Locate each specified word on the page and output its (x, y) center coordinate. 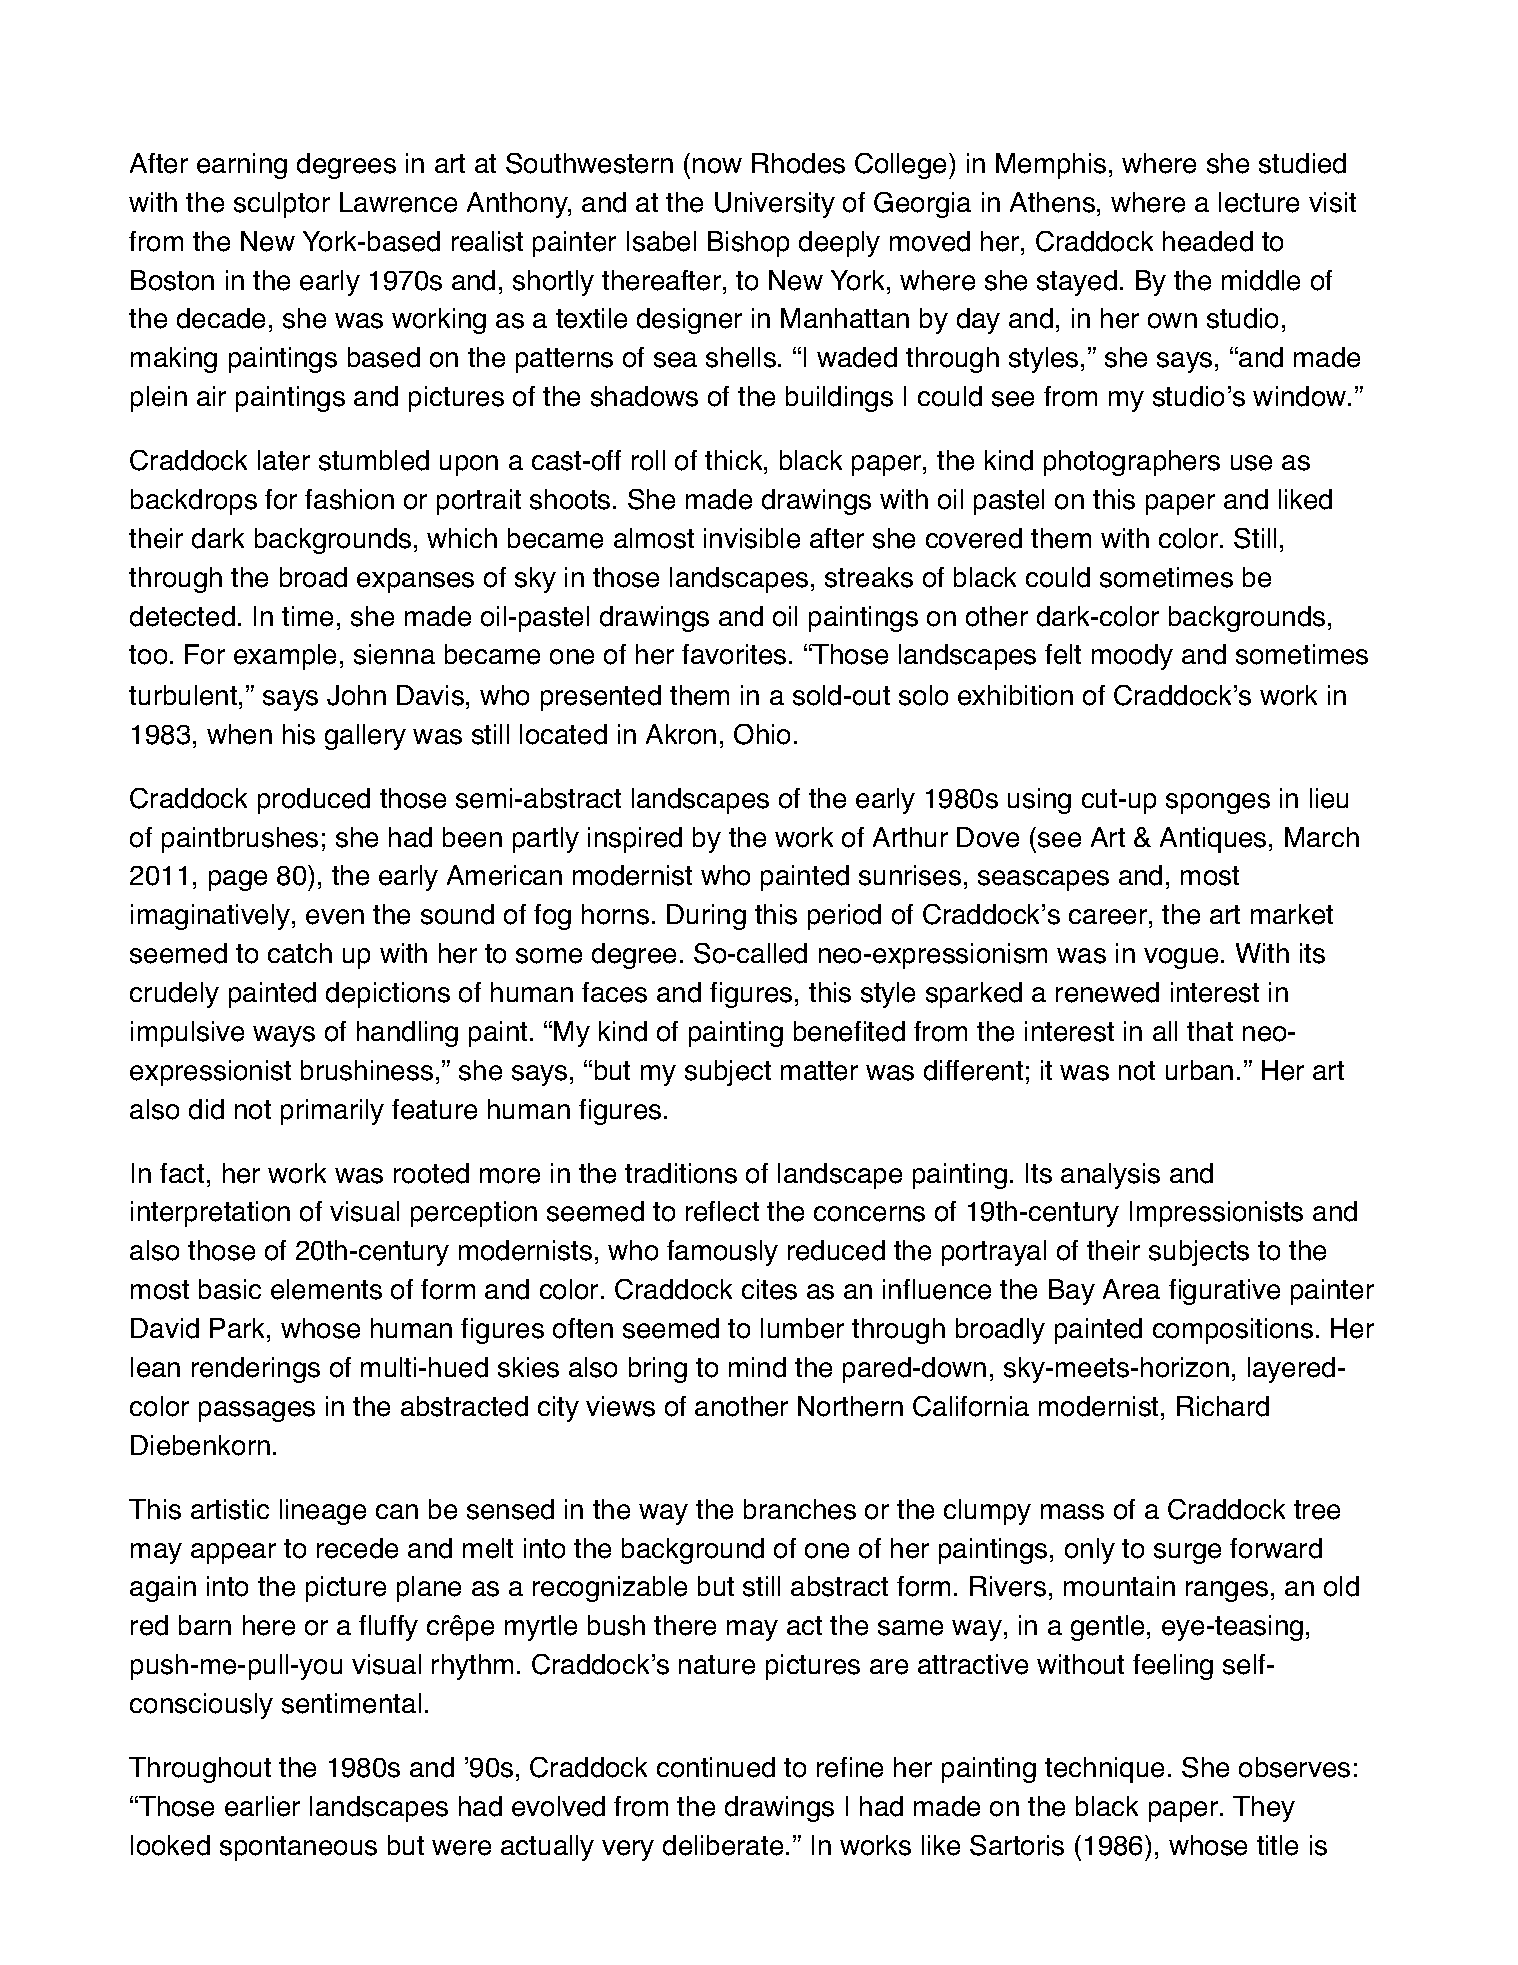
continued (716, 1767)
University (775, 205)
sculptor (282, 205)
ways (284, 1036)
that (1210, 1031)
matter (819, 1071)
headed (1208, 241)
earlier (262, 1806)
